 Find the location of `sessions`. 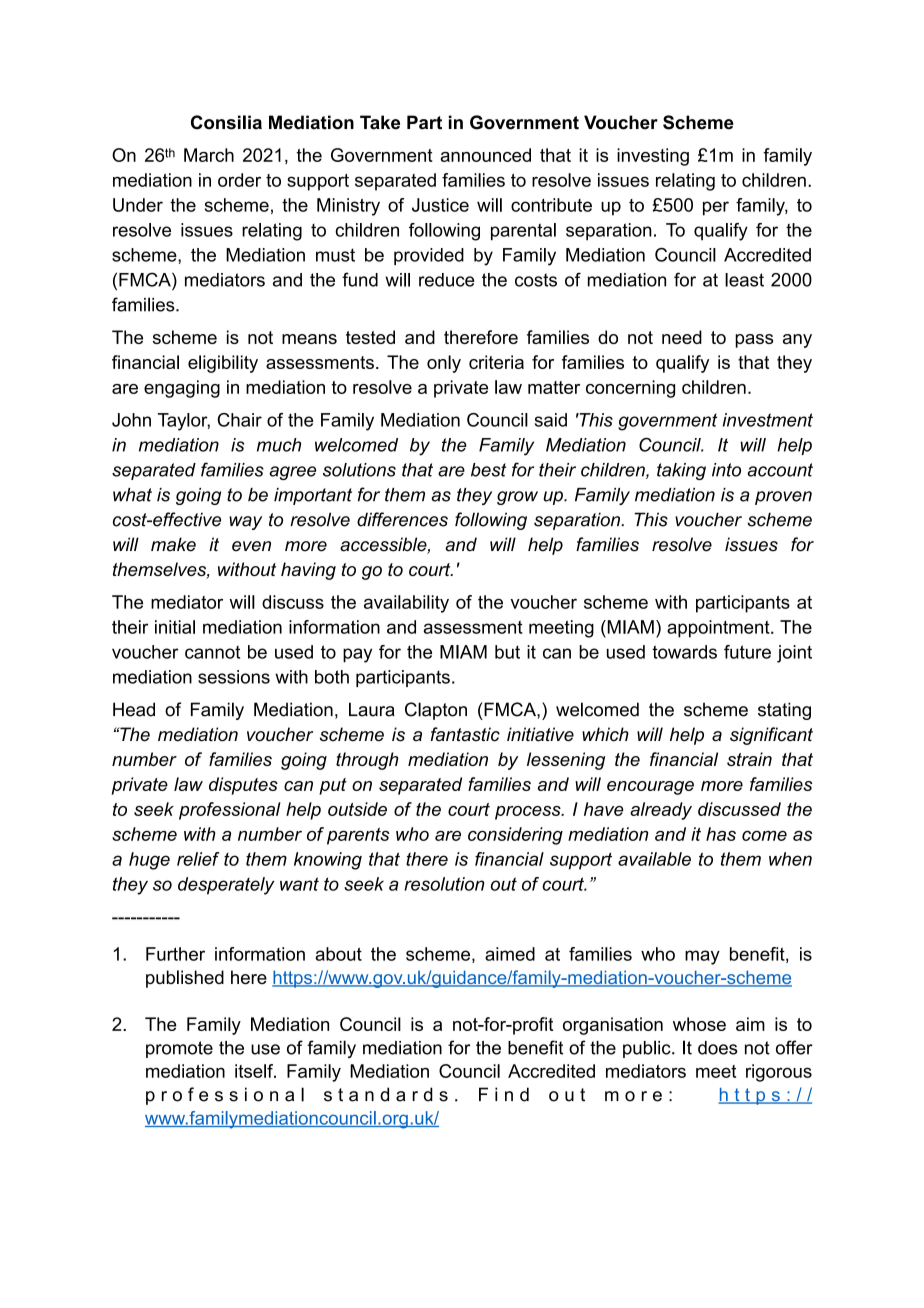

sessions is located at coordinates (234, 677).
